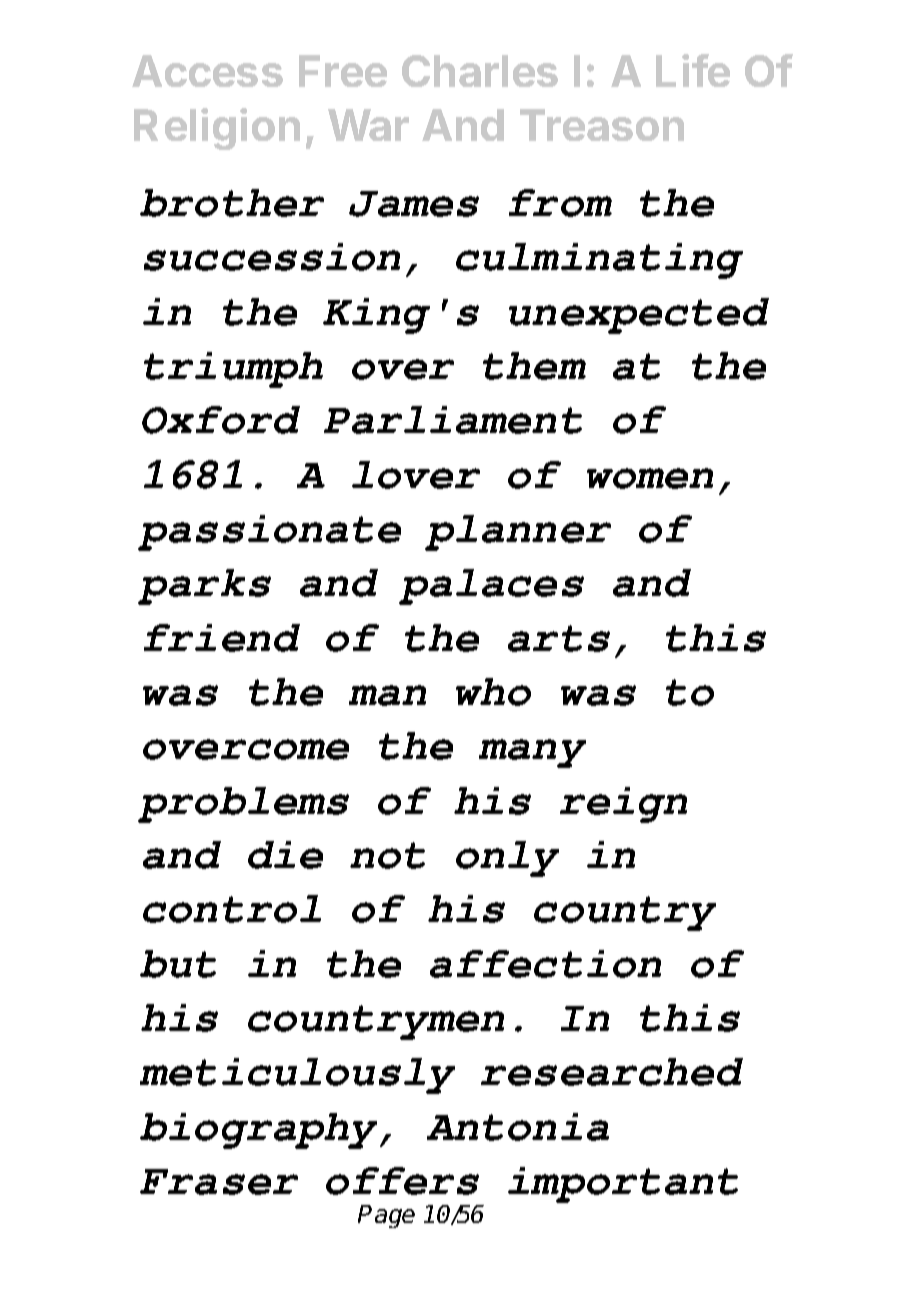  What do you see at coordinates (559, 638) in the page?
I see `arts` at bounding box center [559, 638].
